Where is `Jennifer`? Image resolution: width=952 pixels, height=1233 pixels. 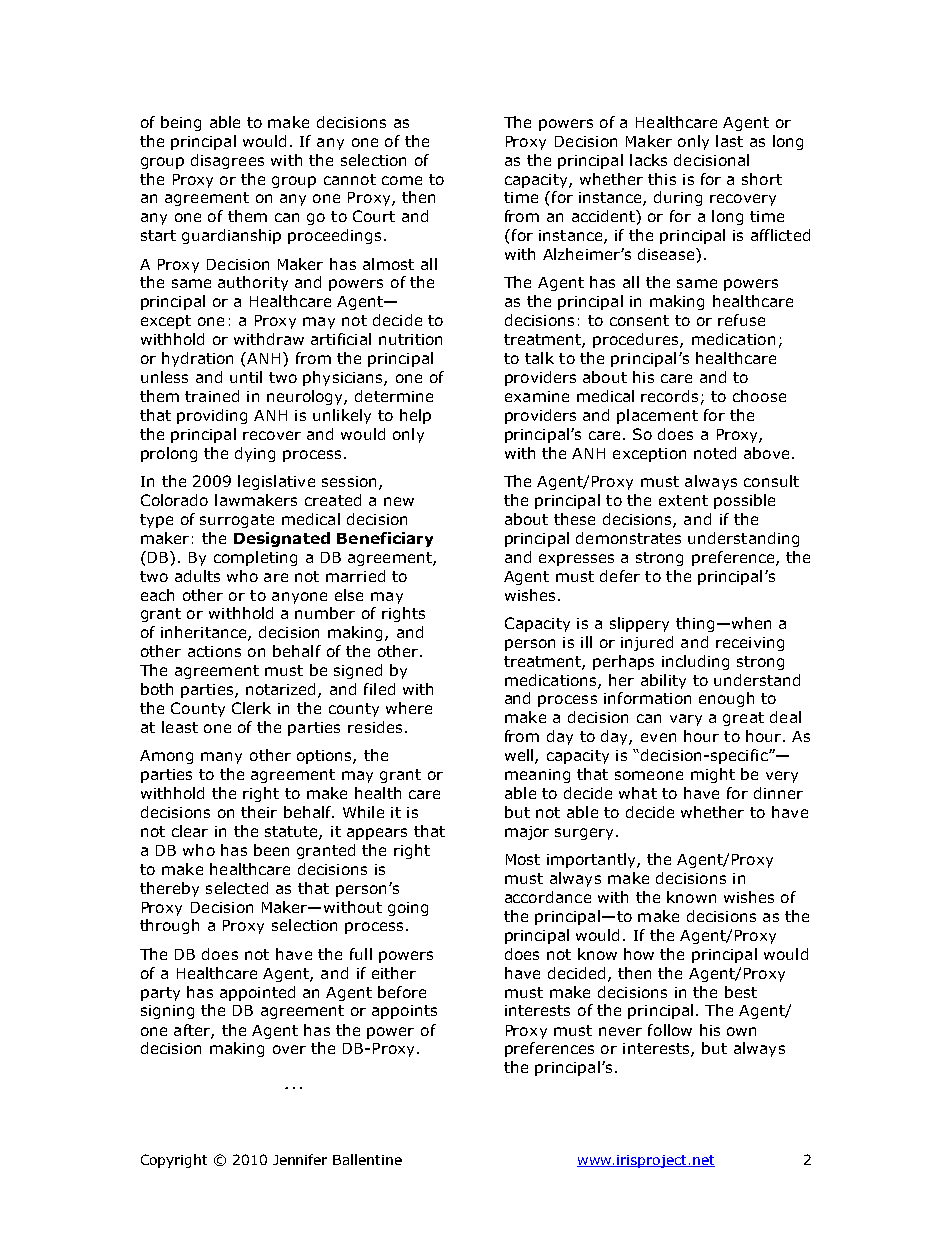
Jennifer is located at coordinates (300, 1159).
